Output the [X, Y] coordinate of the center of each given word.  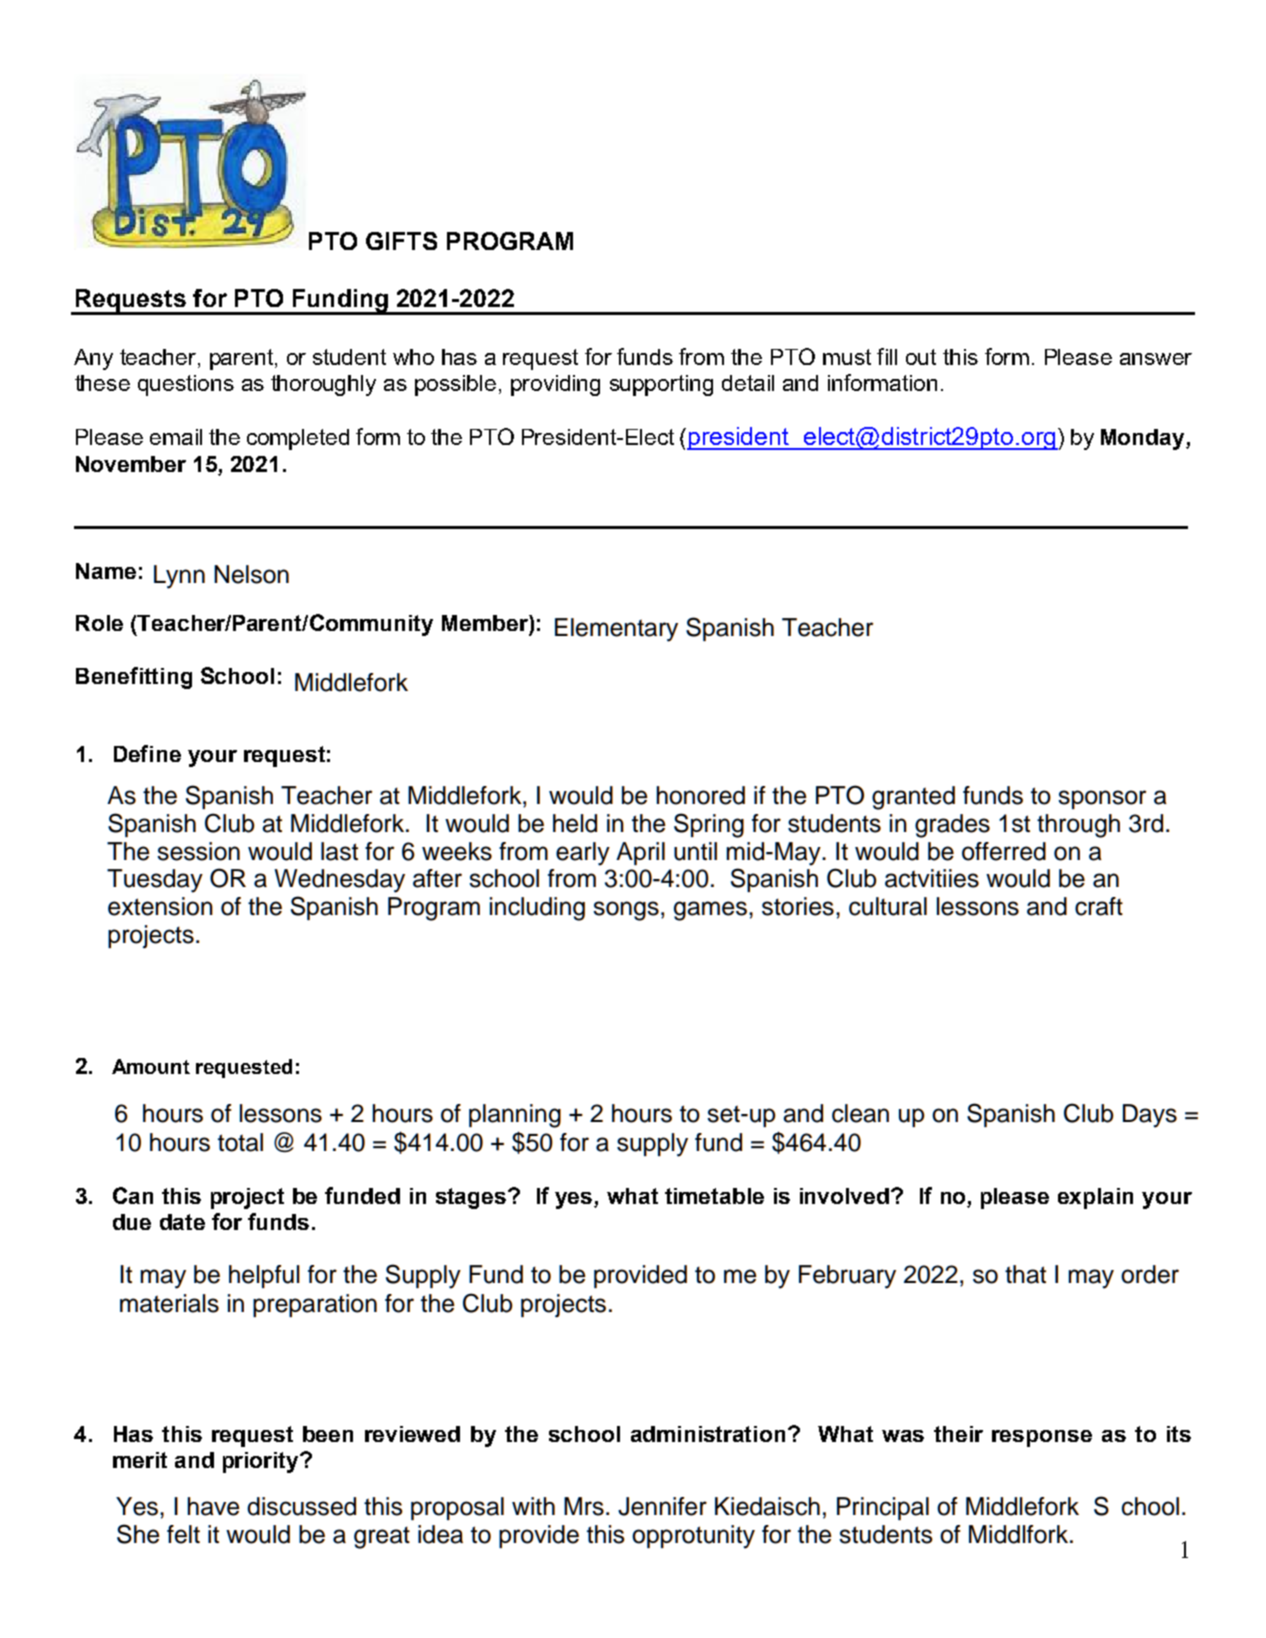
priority [262, 1462]
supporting [661, 385]
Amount [151, 1066]
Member [486, 623]
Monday [1144, 439]
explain [1095, 1198]
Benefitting [134, 678]
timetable [714, 1196]
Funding [340, 301]
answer [1156, 359]
